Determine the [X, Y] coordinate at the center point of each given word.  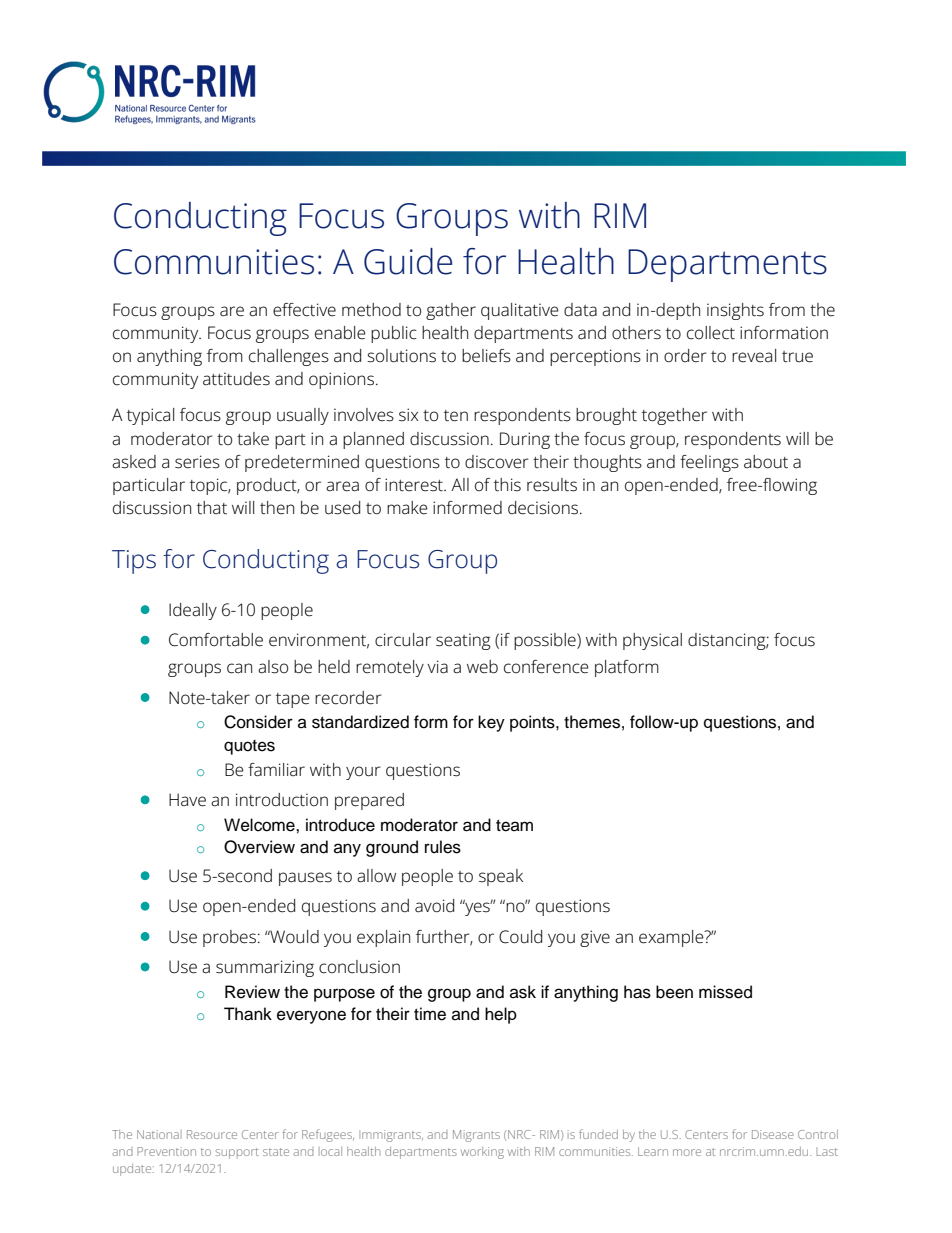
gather [451, 311]
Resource [212, 1134]
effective [304, 310]
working [482, 1153]
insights [735, 311]
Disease [773, 1134]
